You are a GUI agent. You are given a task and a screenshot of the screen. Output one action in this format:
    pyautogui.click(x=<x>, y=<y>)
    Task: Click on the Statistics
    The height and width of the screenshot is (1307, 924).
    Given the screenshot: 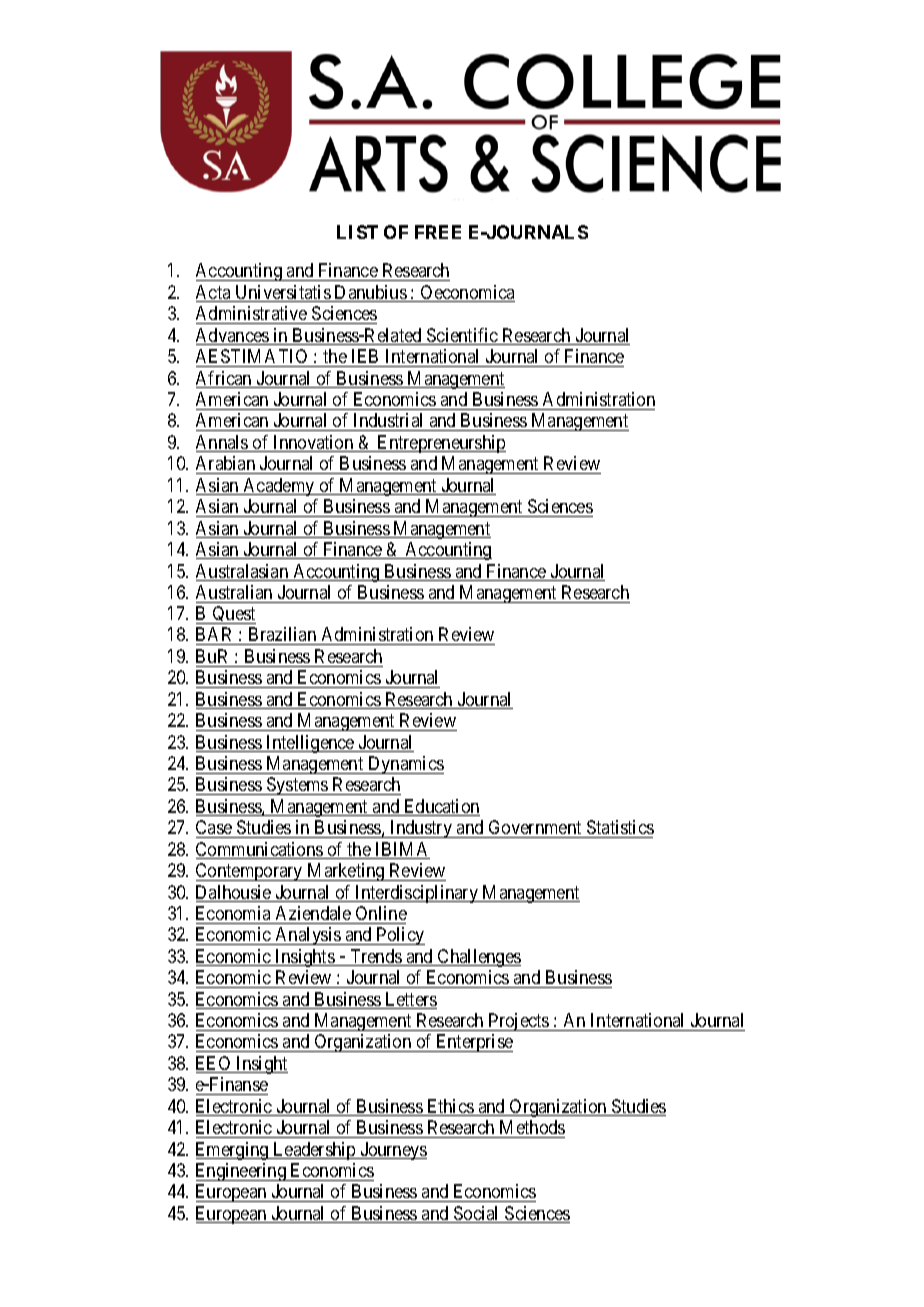 What is the action you would take?
    pyautogui.click(x=620, y=827)
